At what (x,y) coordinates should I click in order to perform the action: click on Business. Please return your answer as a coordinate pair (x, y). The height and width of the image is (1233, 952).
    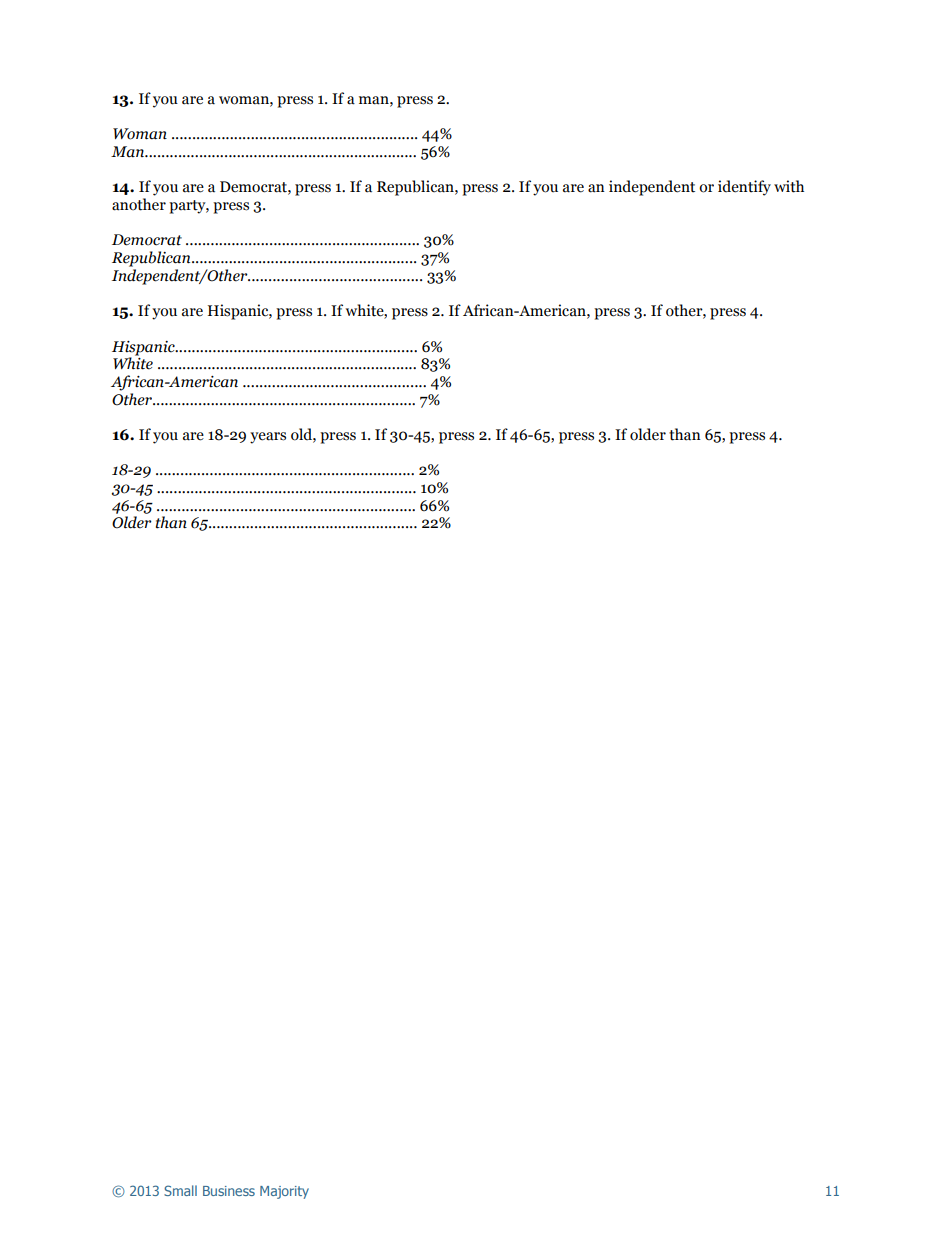
    Looking at the image, I should click on (229, 1191).
